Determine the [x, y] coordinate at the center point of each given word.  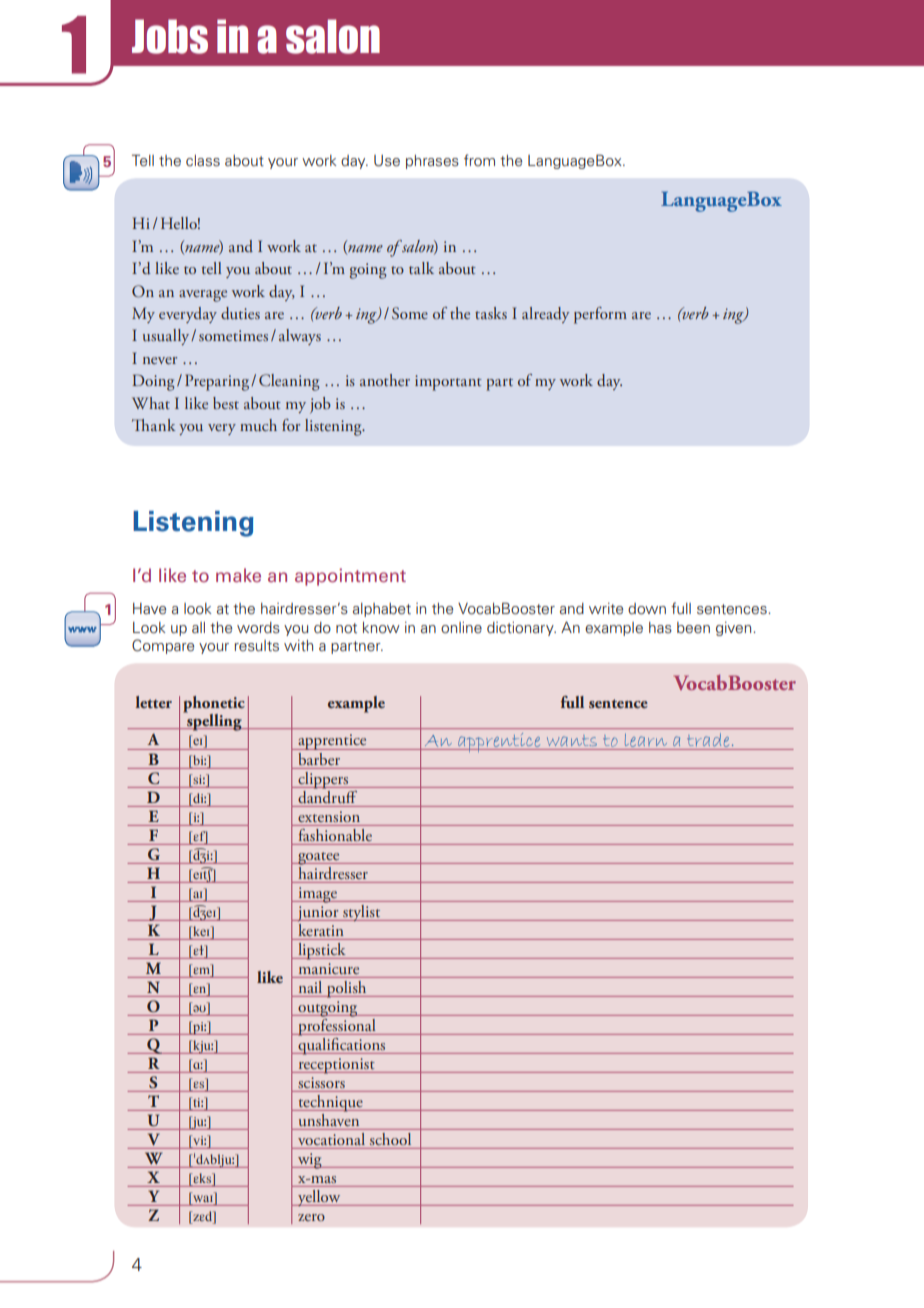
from [479, 160]
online [461, 628]
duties [240, 313]
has [660, 627]
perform [600, 315]
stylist [362, 913]
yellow [319, 1198]
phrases [432, 162]
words [258, 628]
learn [646, 742]
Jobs [170, 36]
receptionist [336, 1066]
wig [309, 1161]
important [448, 383]
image [317, 895]
